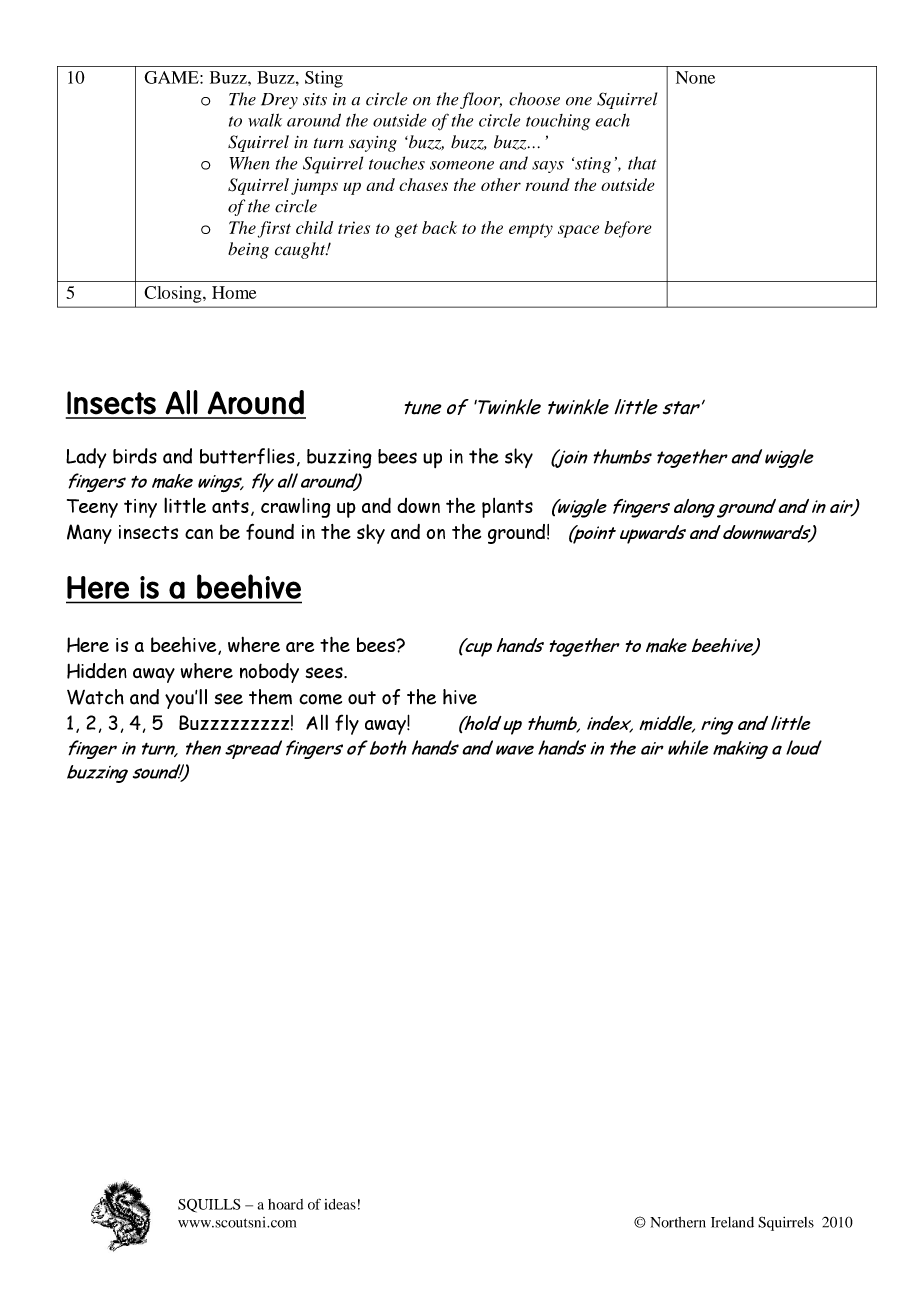 This page has width=924, height=1308. Describe the element at coordinates (265, 120) in the page. I see `walk` at that location.
